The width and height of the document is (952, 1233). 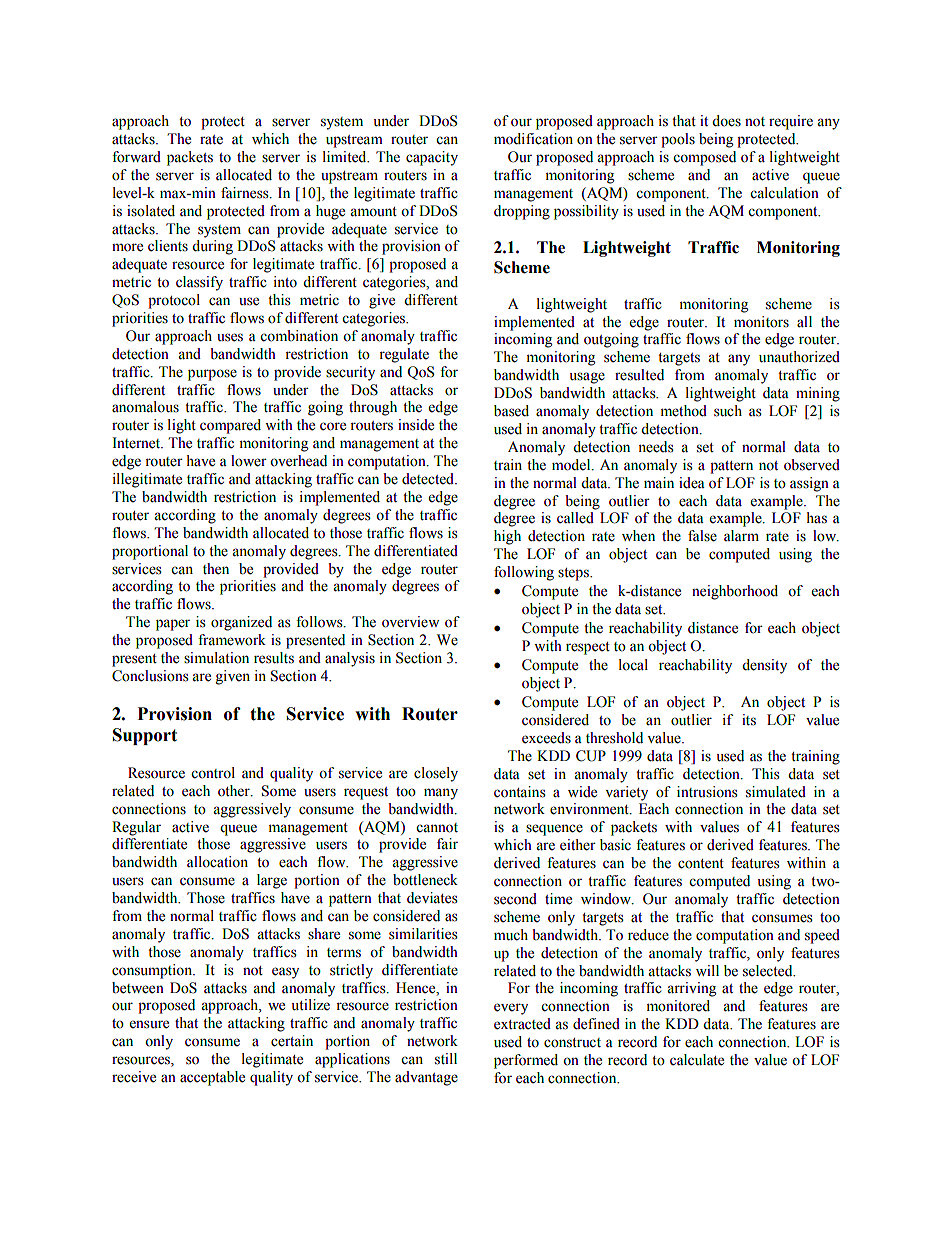 What do you see at coordinates (217, 862) in the document?
I see `allocation` at bounding box center [217, 862].
